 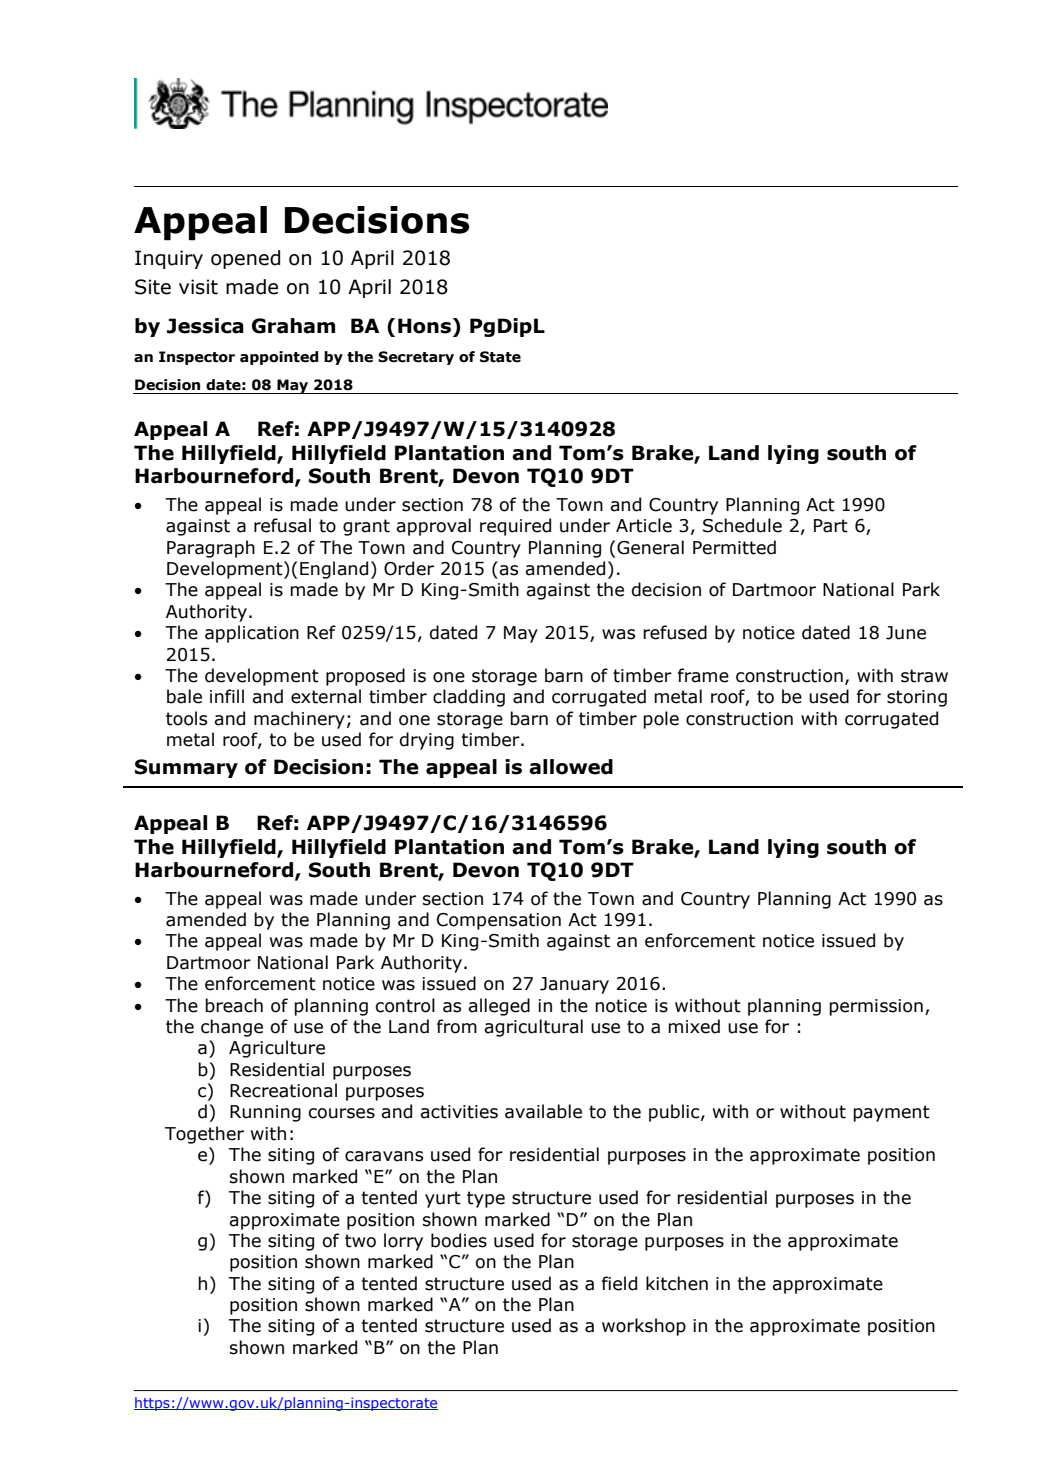 I want to click on Part, so click(x=831, y=526).
